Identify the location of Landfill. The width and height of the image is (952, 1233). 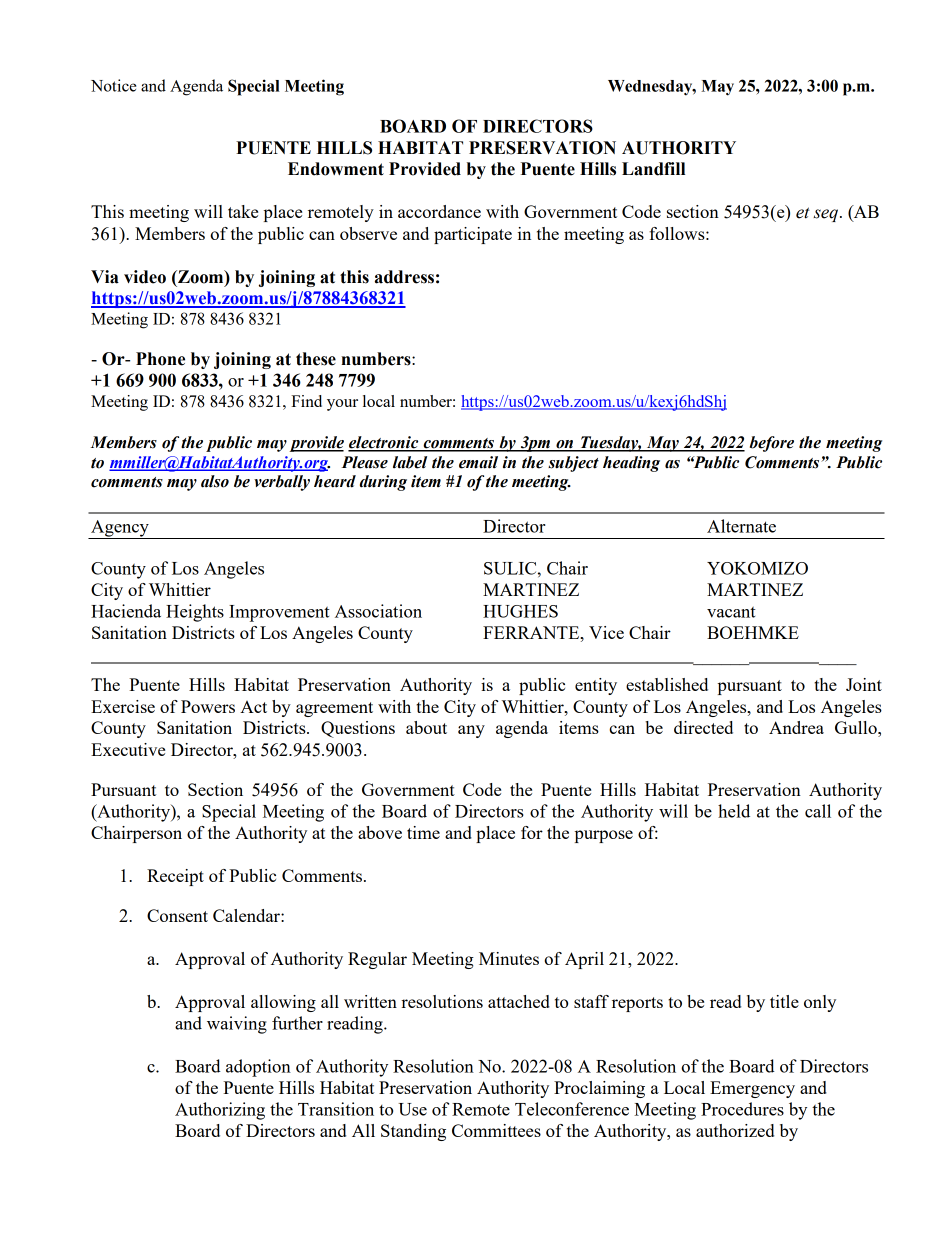
(653, 169).
